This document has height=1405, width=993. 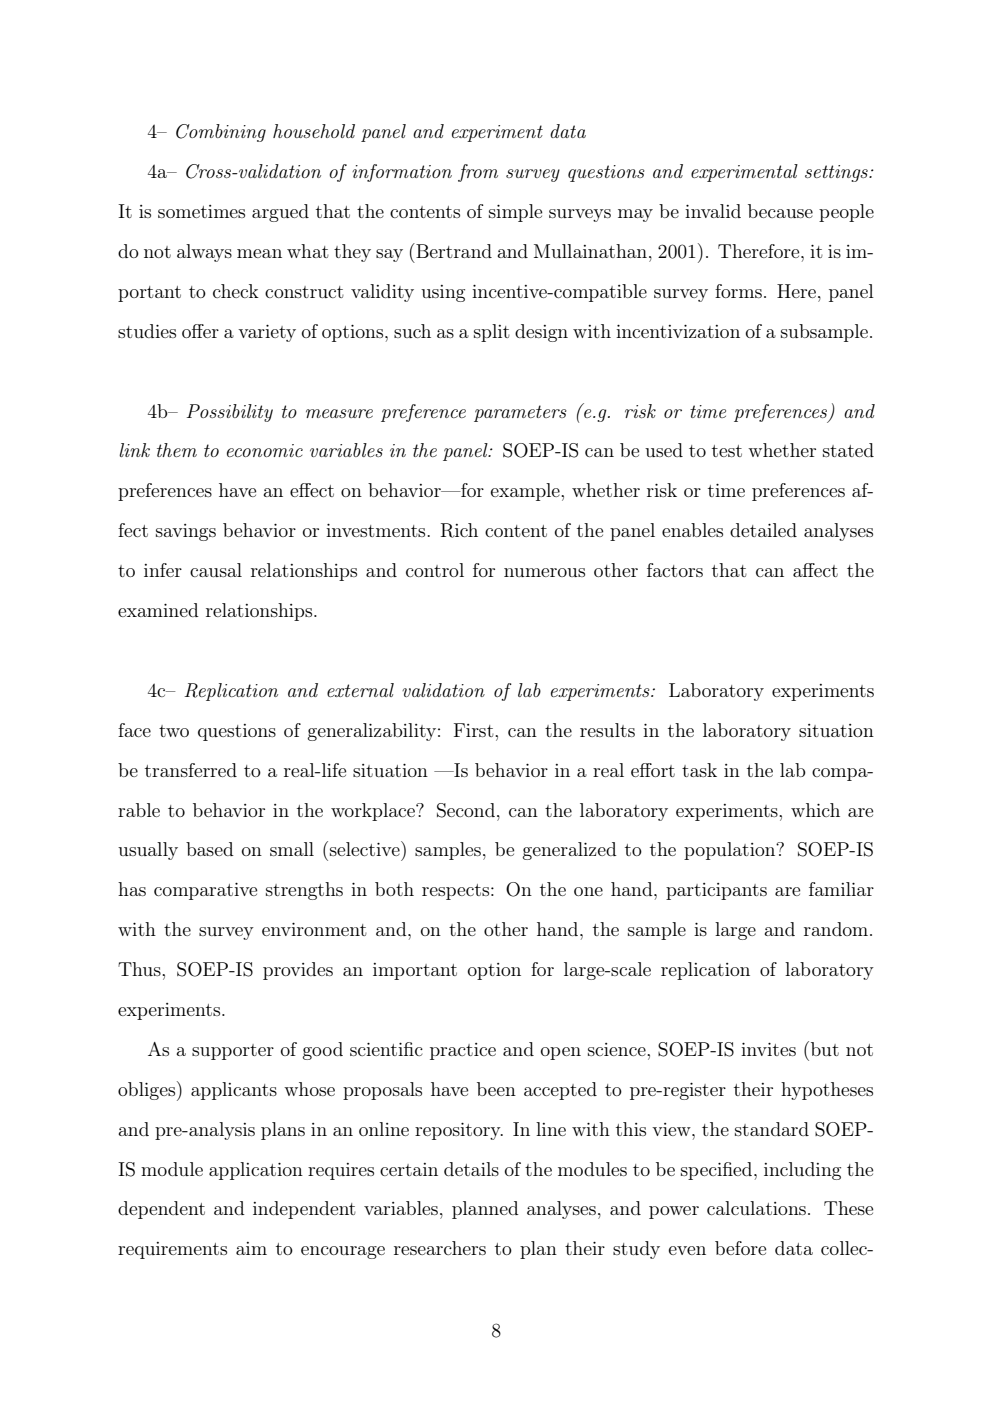 What do you see at coordinates (478, 173) in the document?
I see `from` at bounding box center [478, 173].
